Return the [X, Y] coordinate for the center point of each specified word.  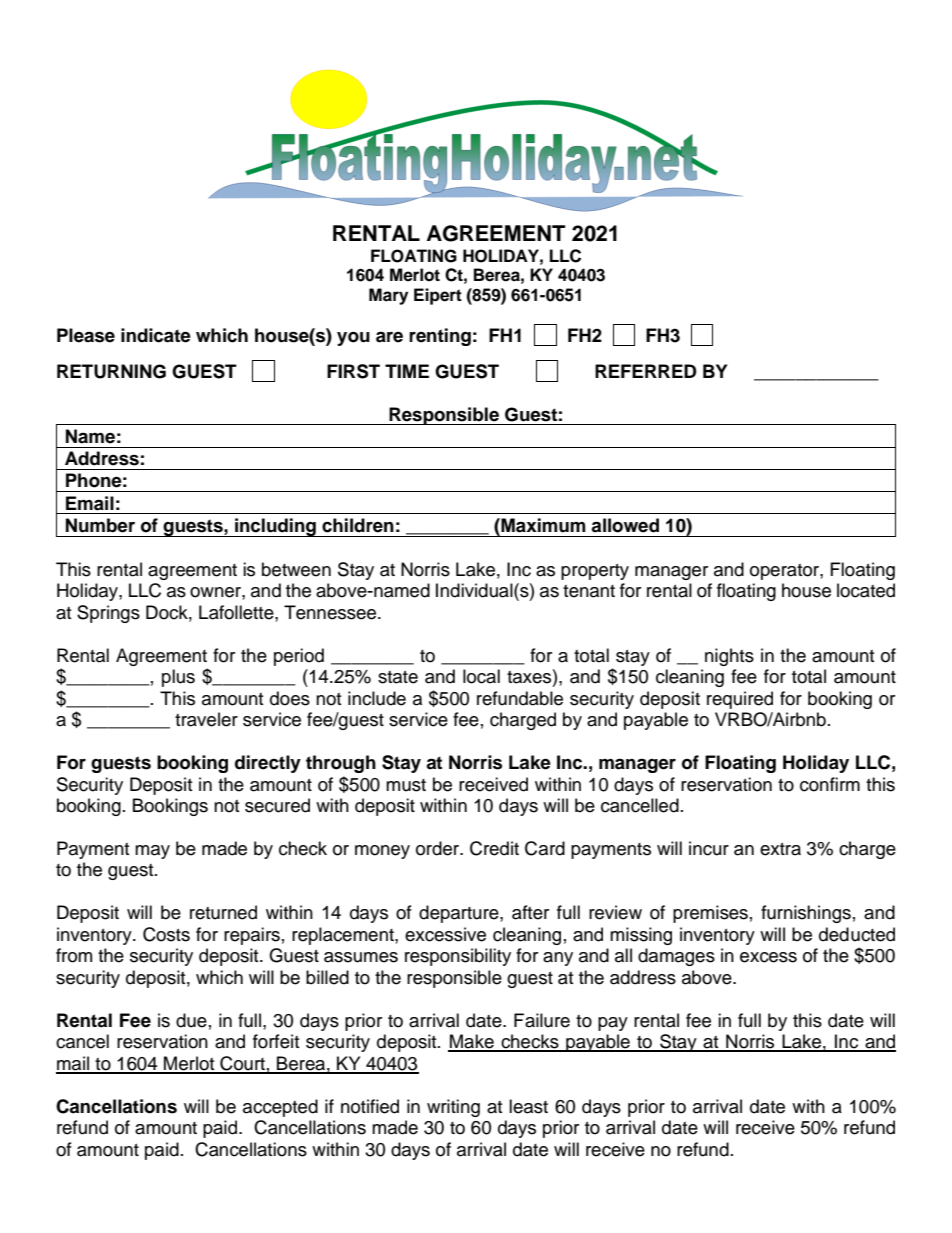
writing [453, 1108]
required [740, 700]
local [481, 676]
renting [440, 337]
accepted [280, 1108]
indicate [156, 335]
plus [178, 678]
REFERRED [646, 371]
